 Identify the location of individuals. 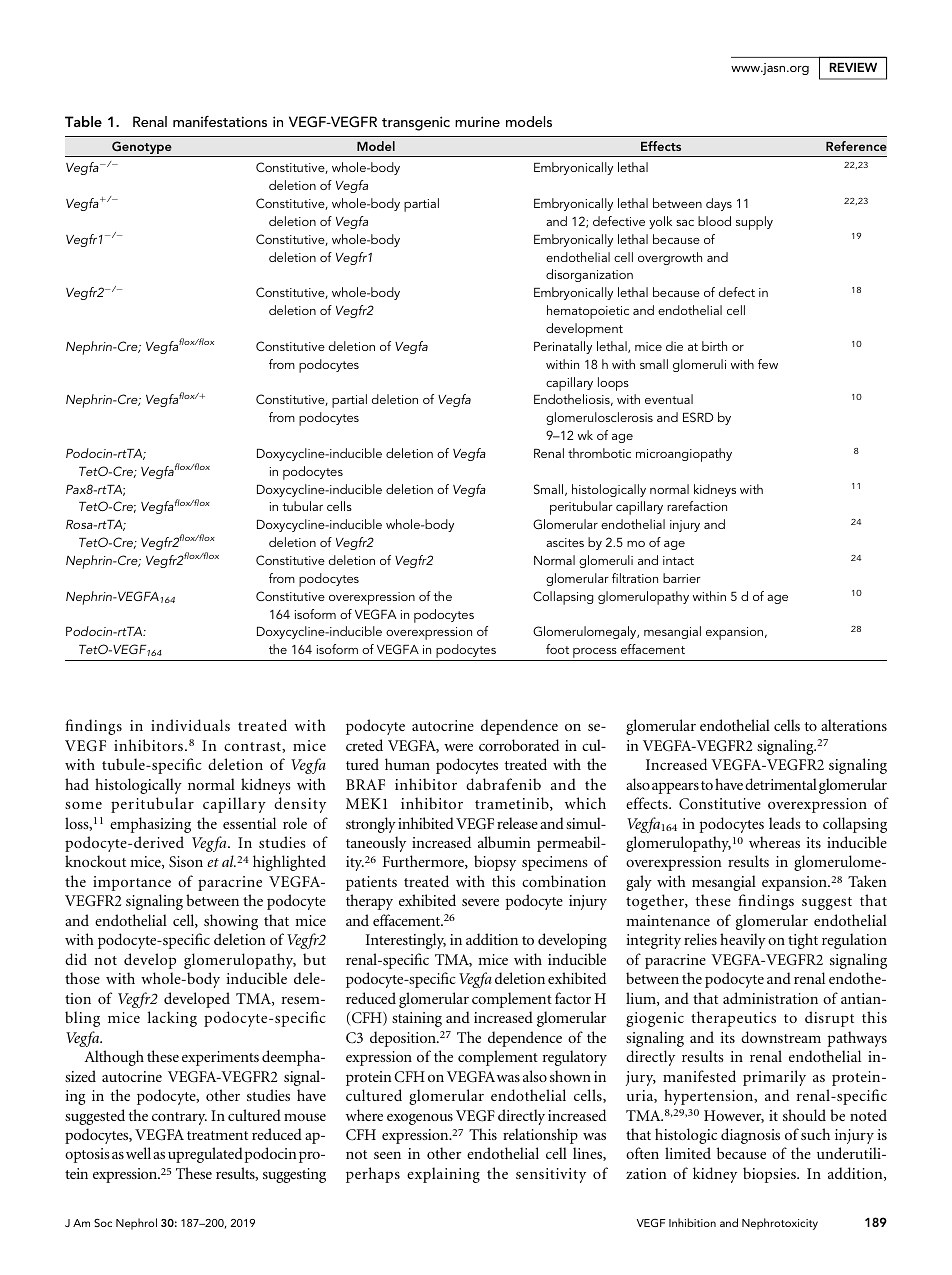
(190, 725).
